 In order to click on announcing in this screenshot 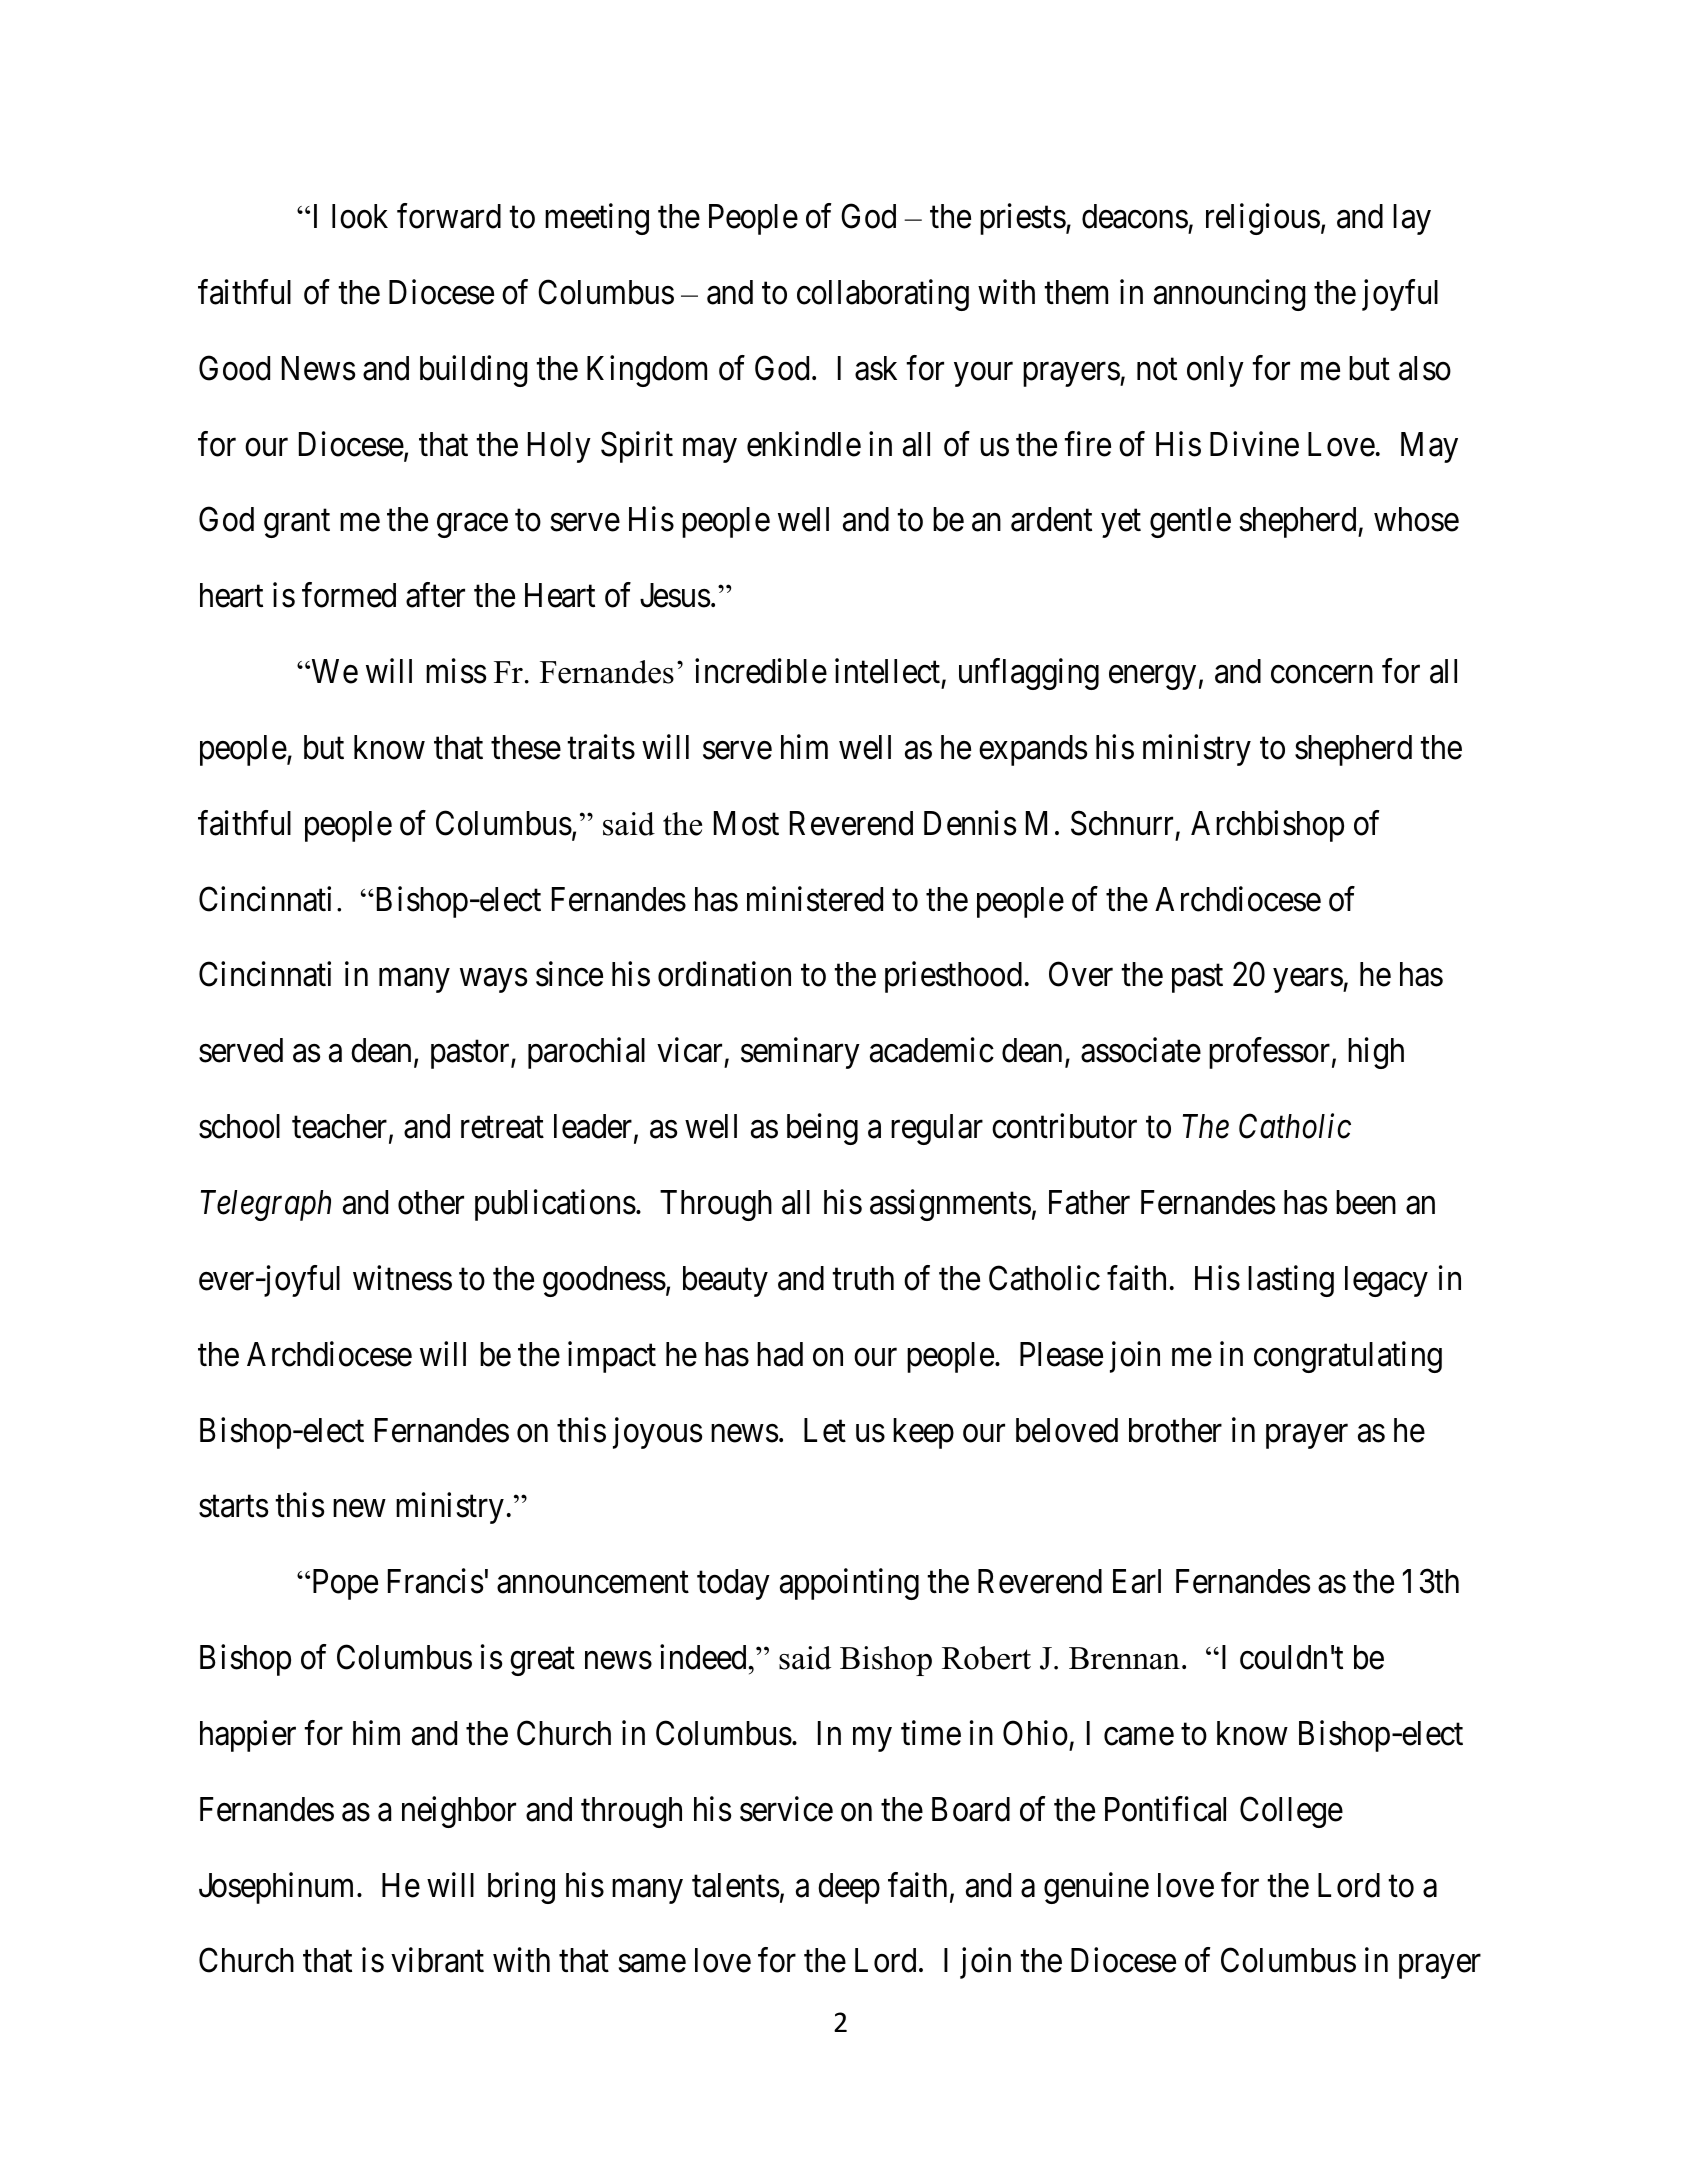, I will do `click(1229, 295)`.
